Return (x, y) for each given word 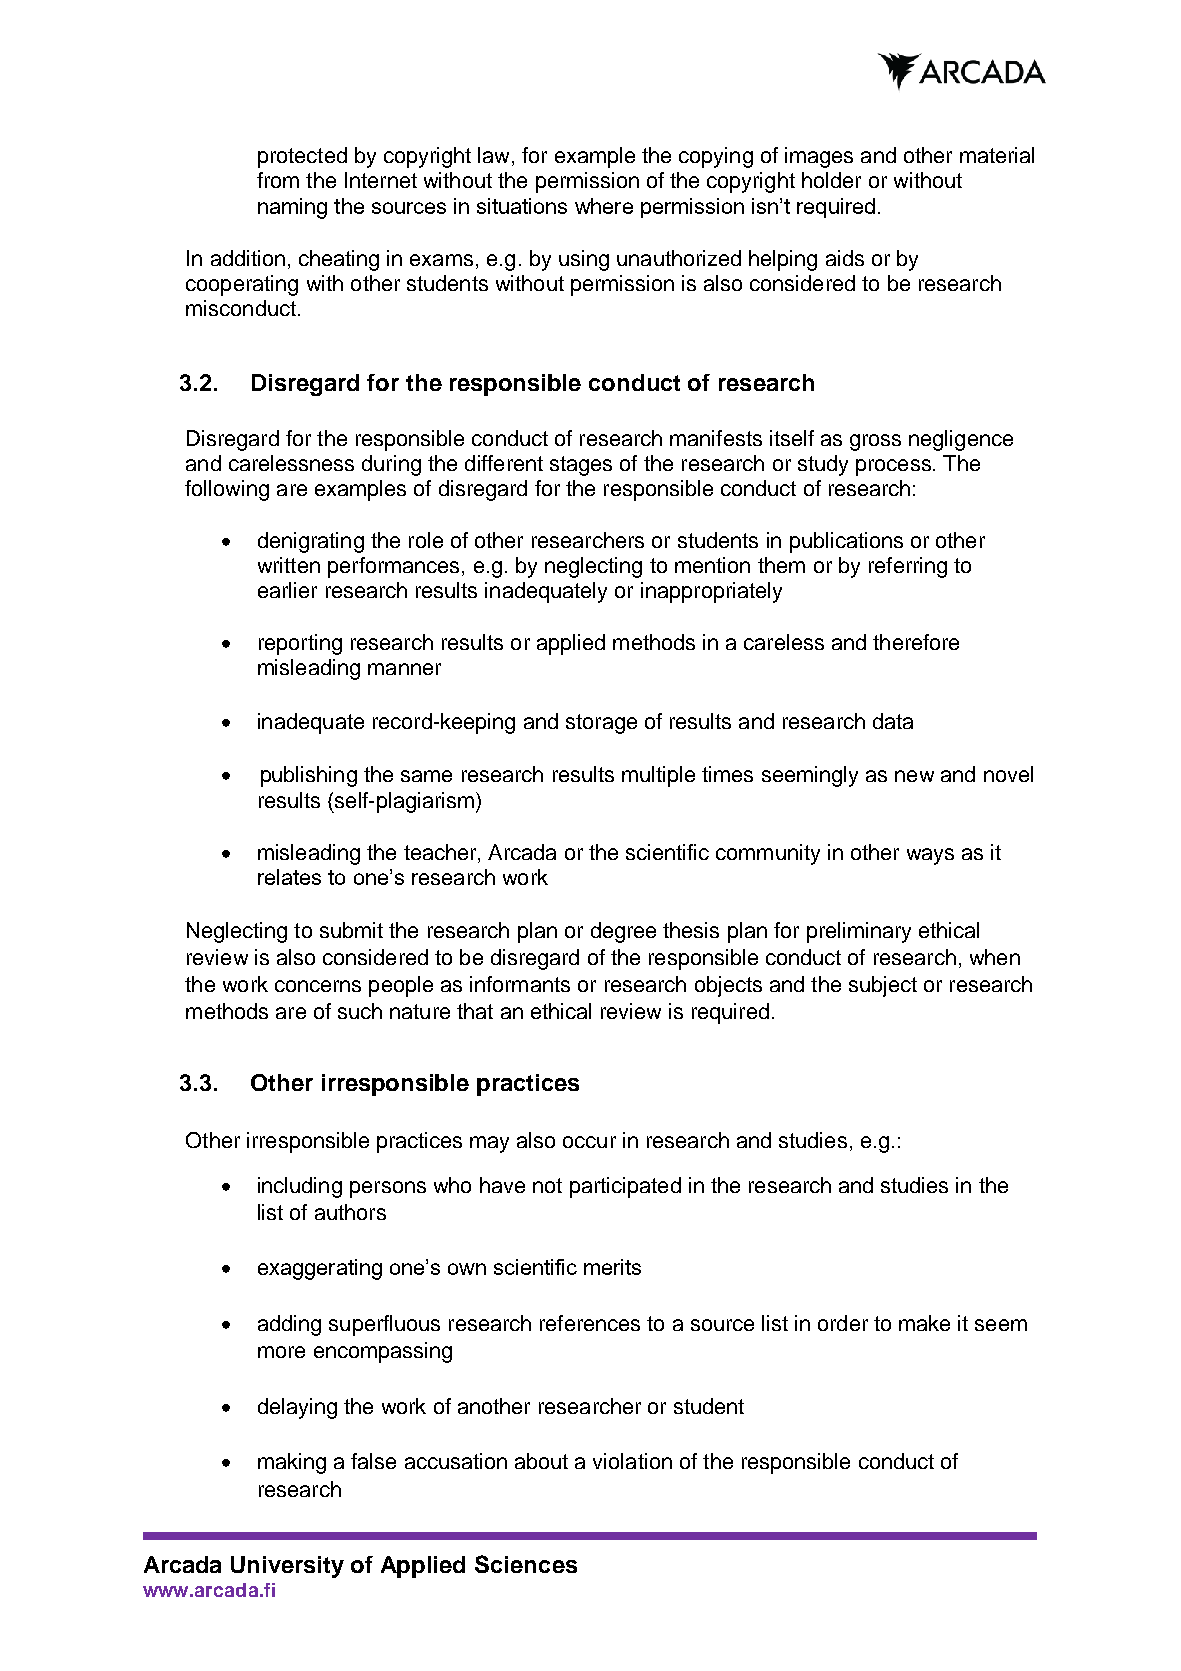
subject (883, 986)
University (287, 1567)
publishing (309, 776)
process (893, 467)
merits (612, 1267)
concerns (318, 986)
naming (292, 208)
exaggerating (320, 1269)
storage (601, 724)
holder (831, 180)
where (604, 206)
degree (623, 932)
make (924, 1323)
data (893, 721)
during (391, 465)
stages (581, 466)
